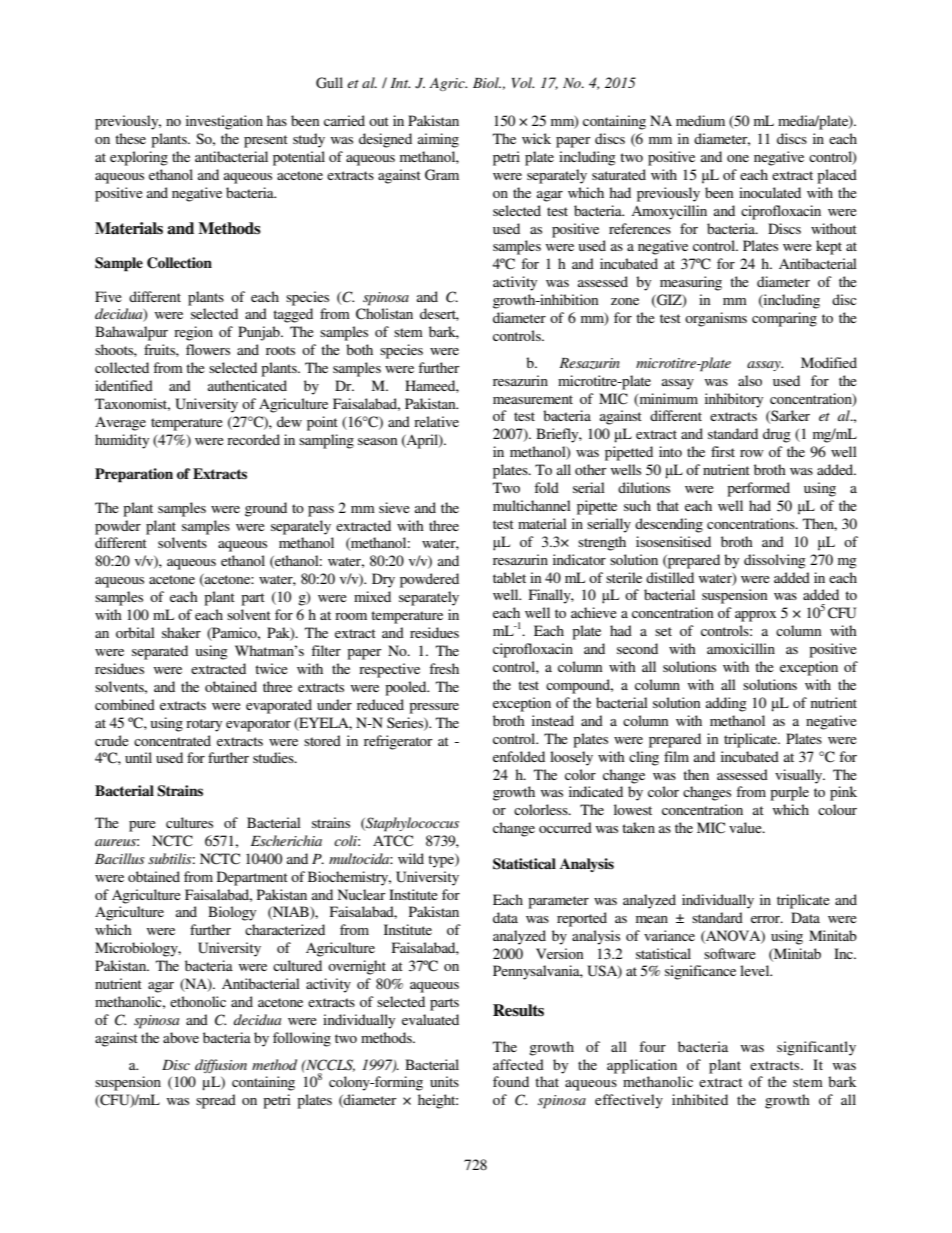  What do you see at coordinates (438, 140) in the page?
I see `aiming` at bounding box center [438, 140].
